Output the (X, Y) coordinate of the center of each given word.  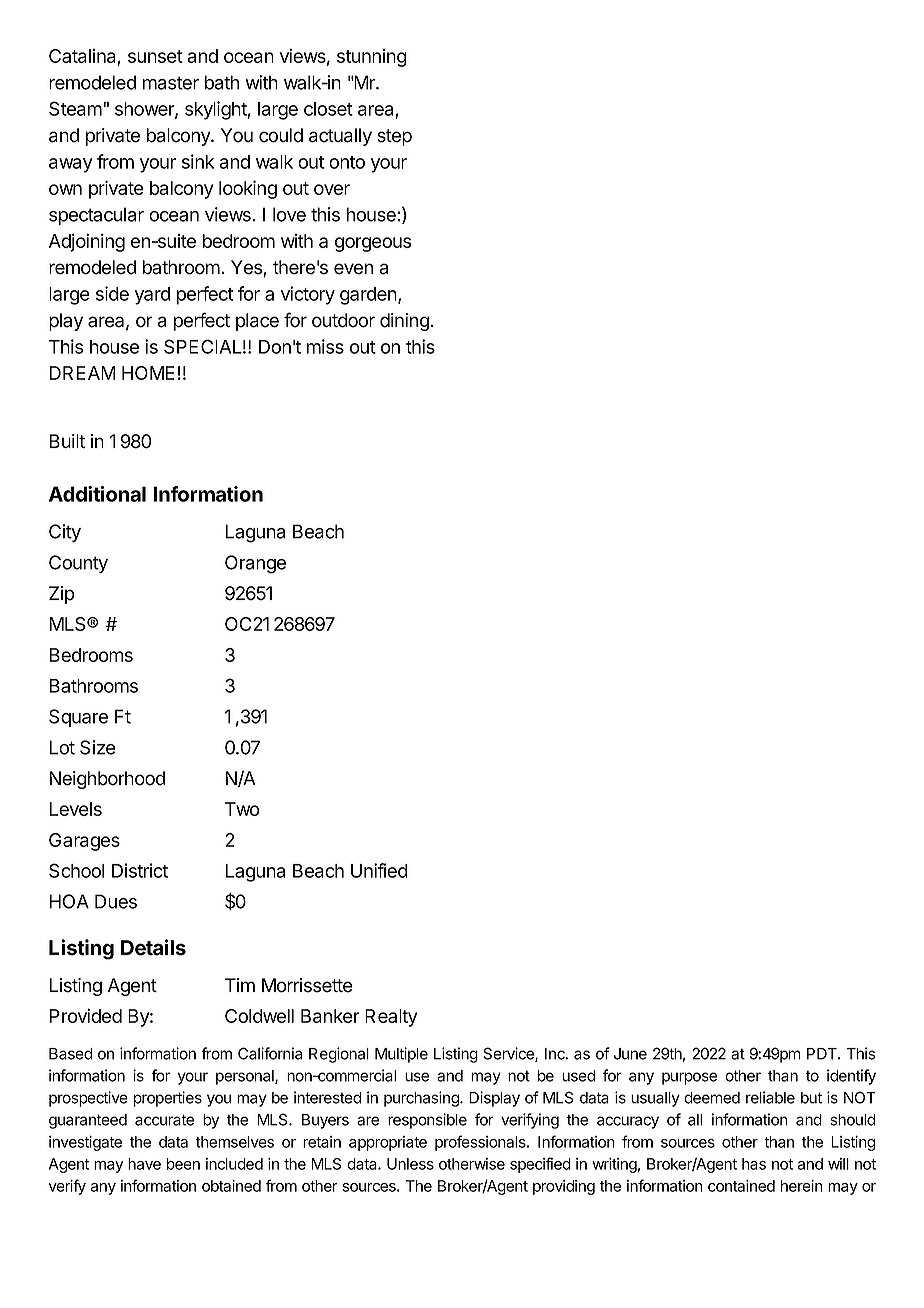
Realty (391, 1018)
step (394, 137)
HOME (148, 373)
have (144, 1164)
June (630, 1054)
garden (369, 296)
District (140, 870)
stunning (372, 58)
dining (405, 322)
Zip (62, 595)
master (171, 83)
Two (242, 809)
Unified (379, 870)
